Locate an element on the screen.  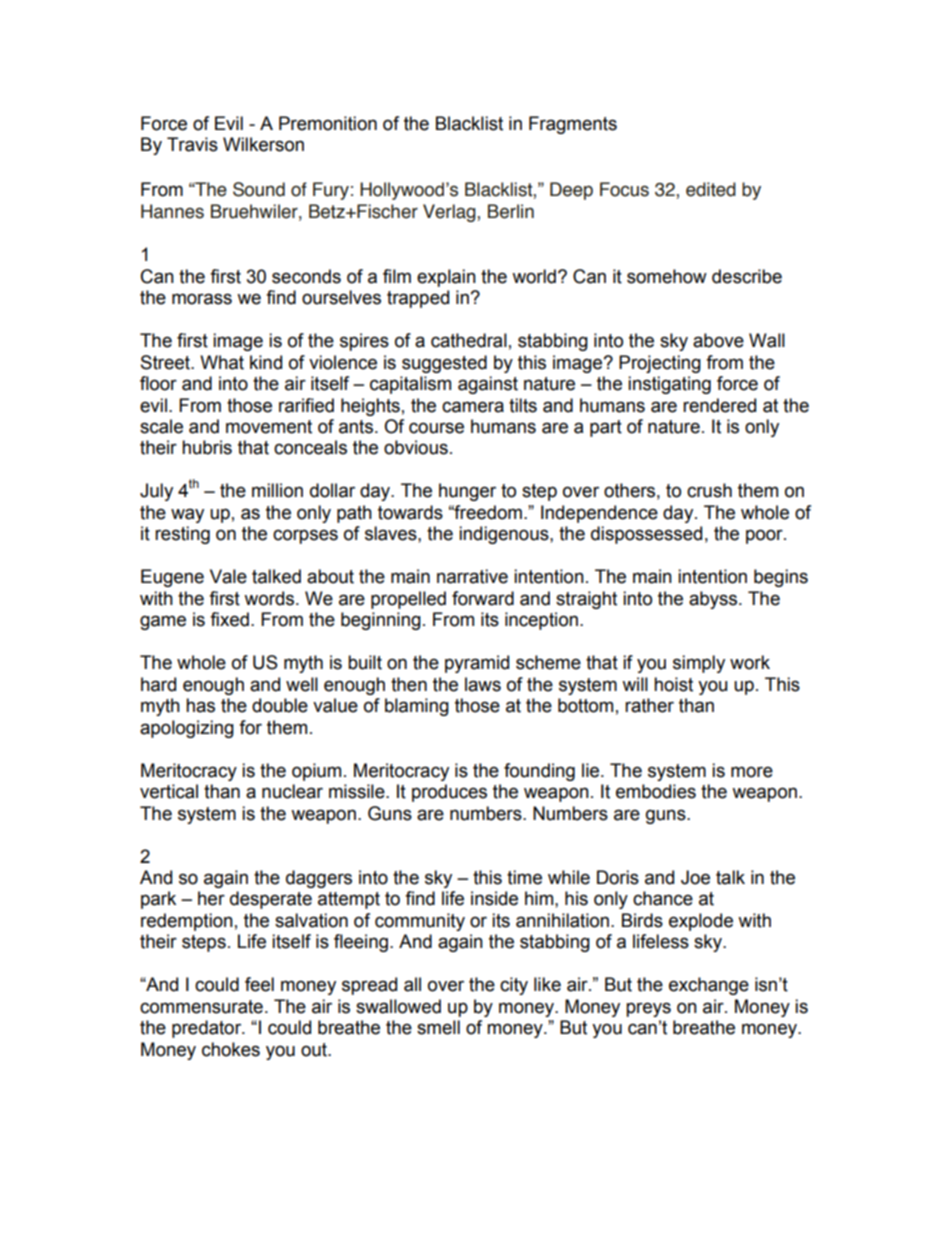
course is located at coordinates (436, 428).
